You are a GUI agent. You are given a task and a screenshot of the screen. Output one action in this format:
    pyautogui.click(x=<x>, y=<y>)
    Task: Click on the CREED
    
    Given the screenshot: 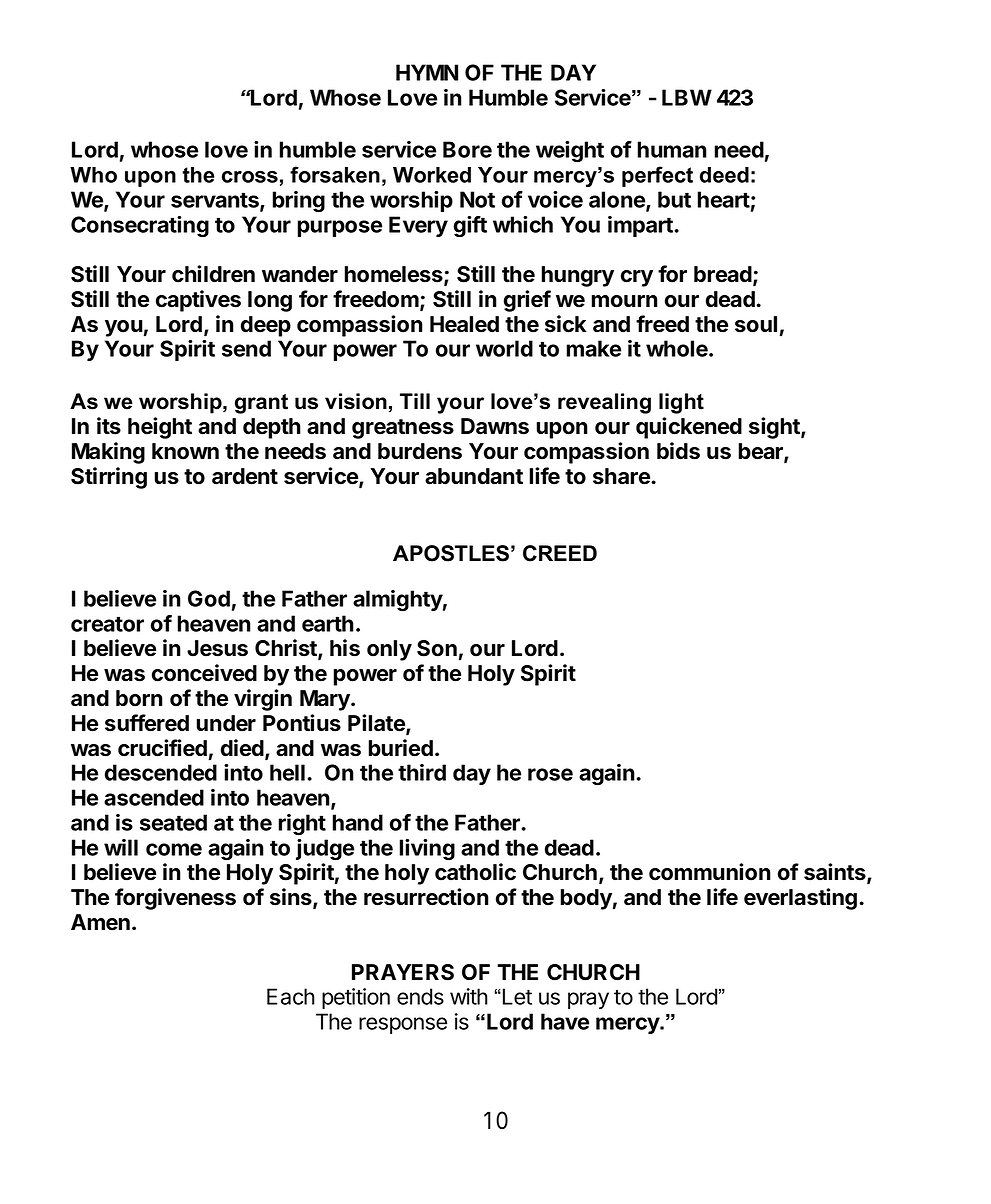 What is the action you would take?
    pyautogui.click(x=560, y=553)
